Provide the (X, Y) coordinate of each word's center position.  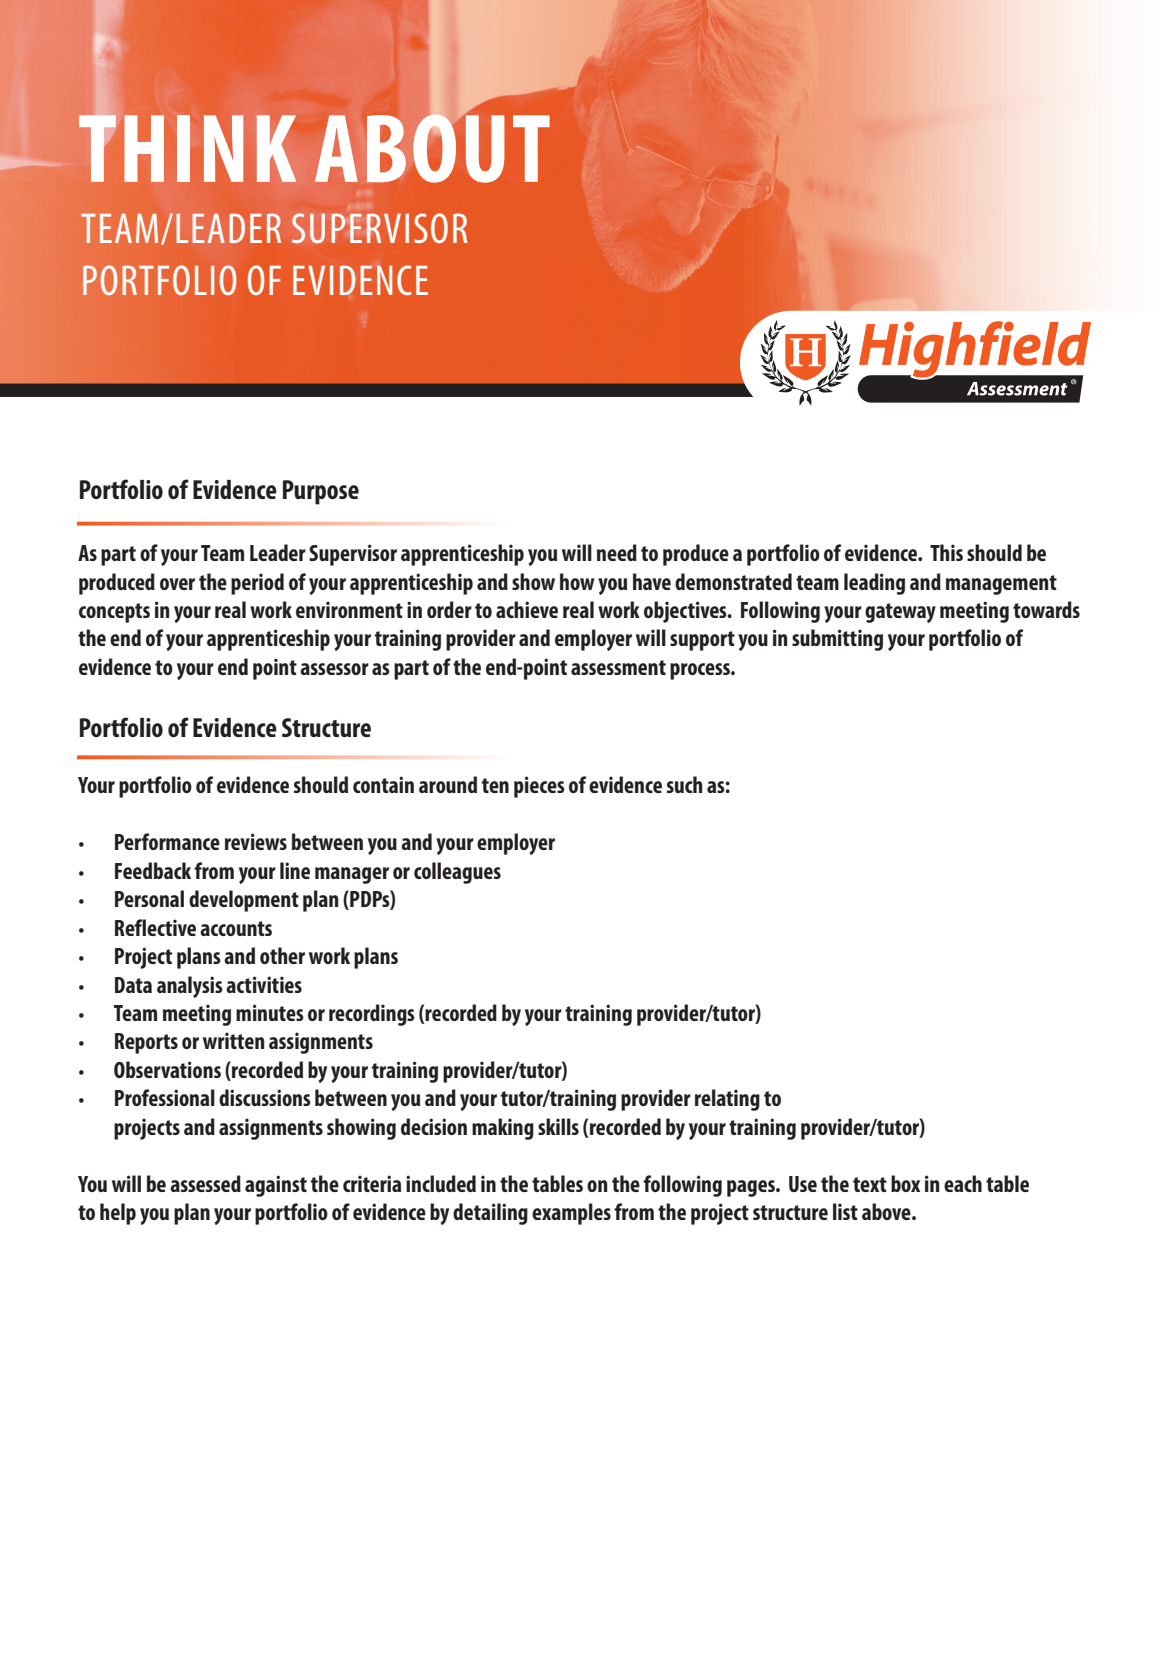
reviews (256, 841)
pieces (539, 787)
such (685, 784)
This (946, 552)
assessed (205, 1183)
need (617, 552)
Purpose (321, 492)
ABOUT (432, 147)
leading (874, 584)
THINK (187, 147)
